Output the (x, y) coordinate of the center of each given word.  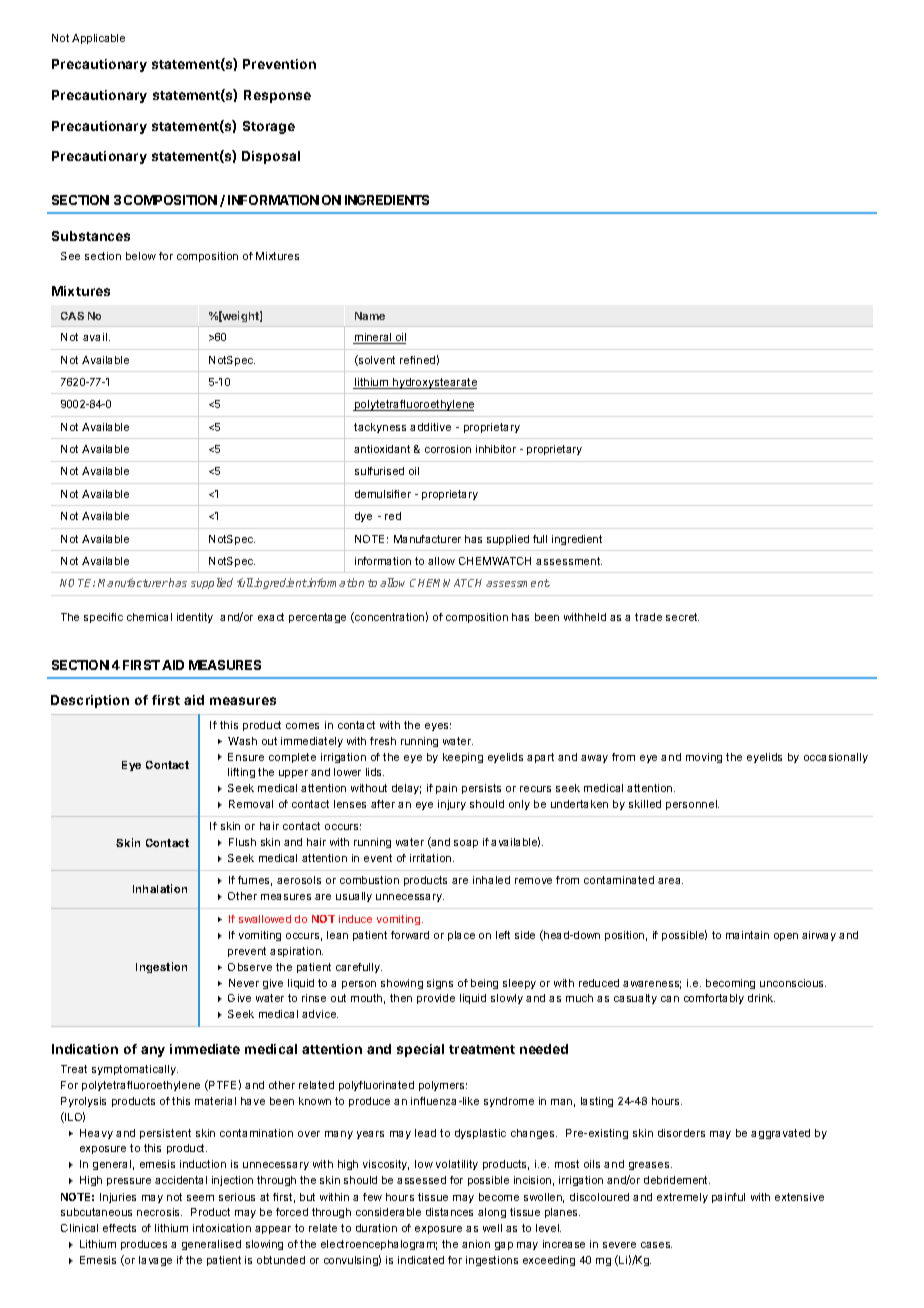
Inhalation (160, 888)
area (670, 881)
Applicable (98, 39)
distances (449, 1212)
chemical (149, 617)
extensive (799, 1197)
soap (466, 844)
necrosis (159, 1212)
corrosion (448, 449)
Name (370, 316)
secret (682, 617)
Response (277, 96)
